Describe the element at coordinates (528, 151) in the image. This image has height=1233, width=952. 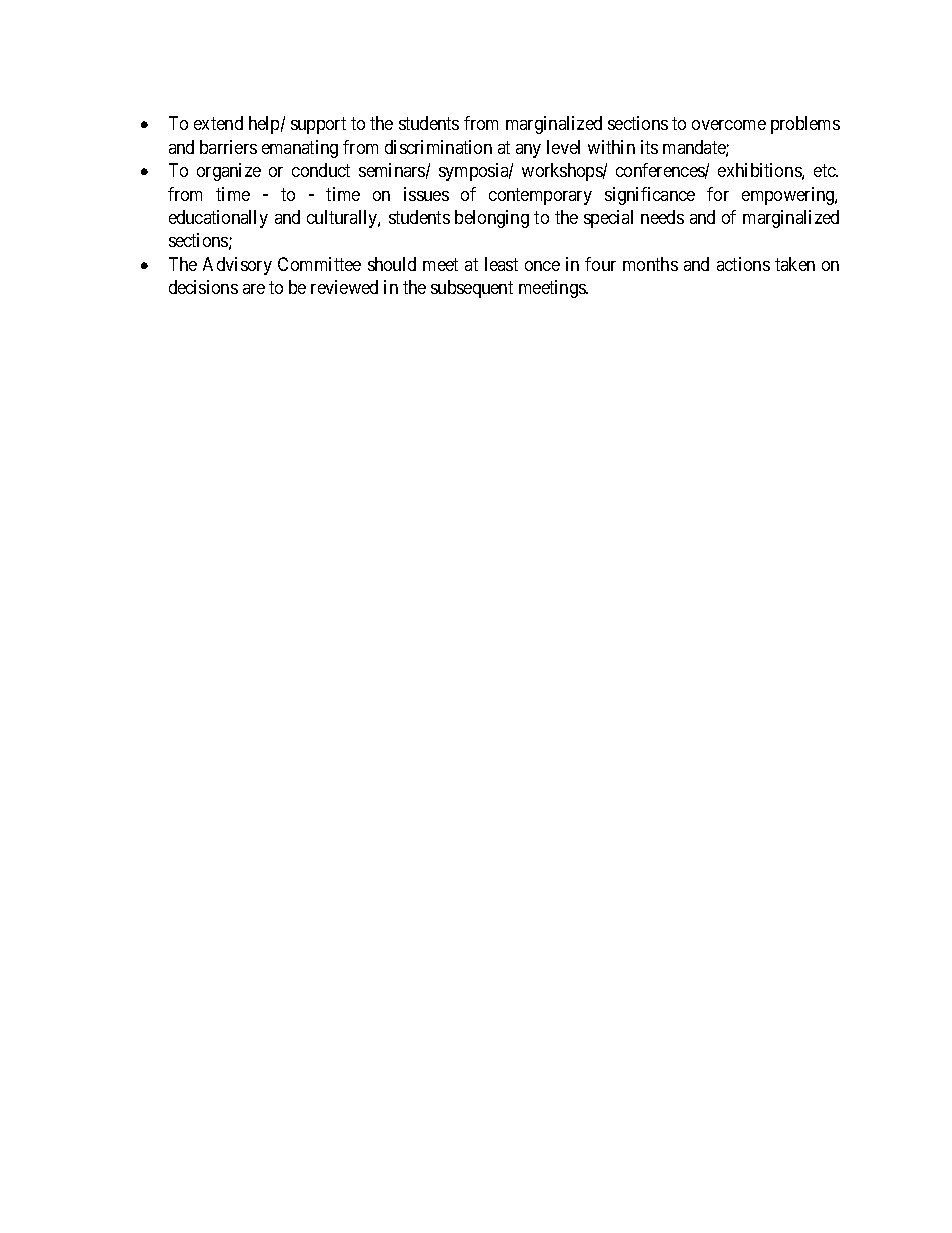
I see `any` at that location.
